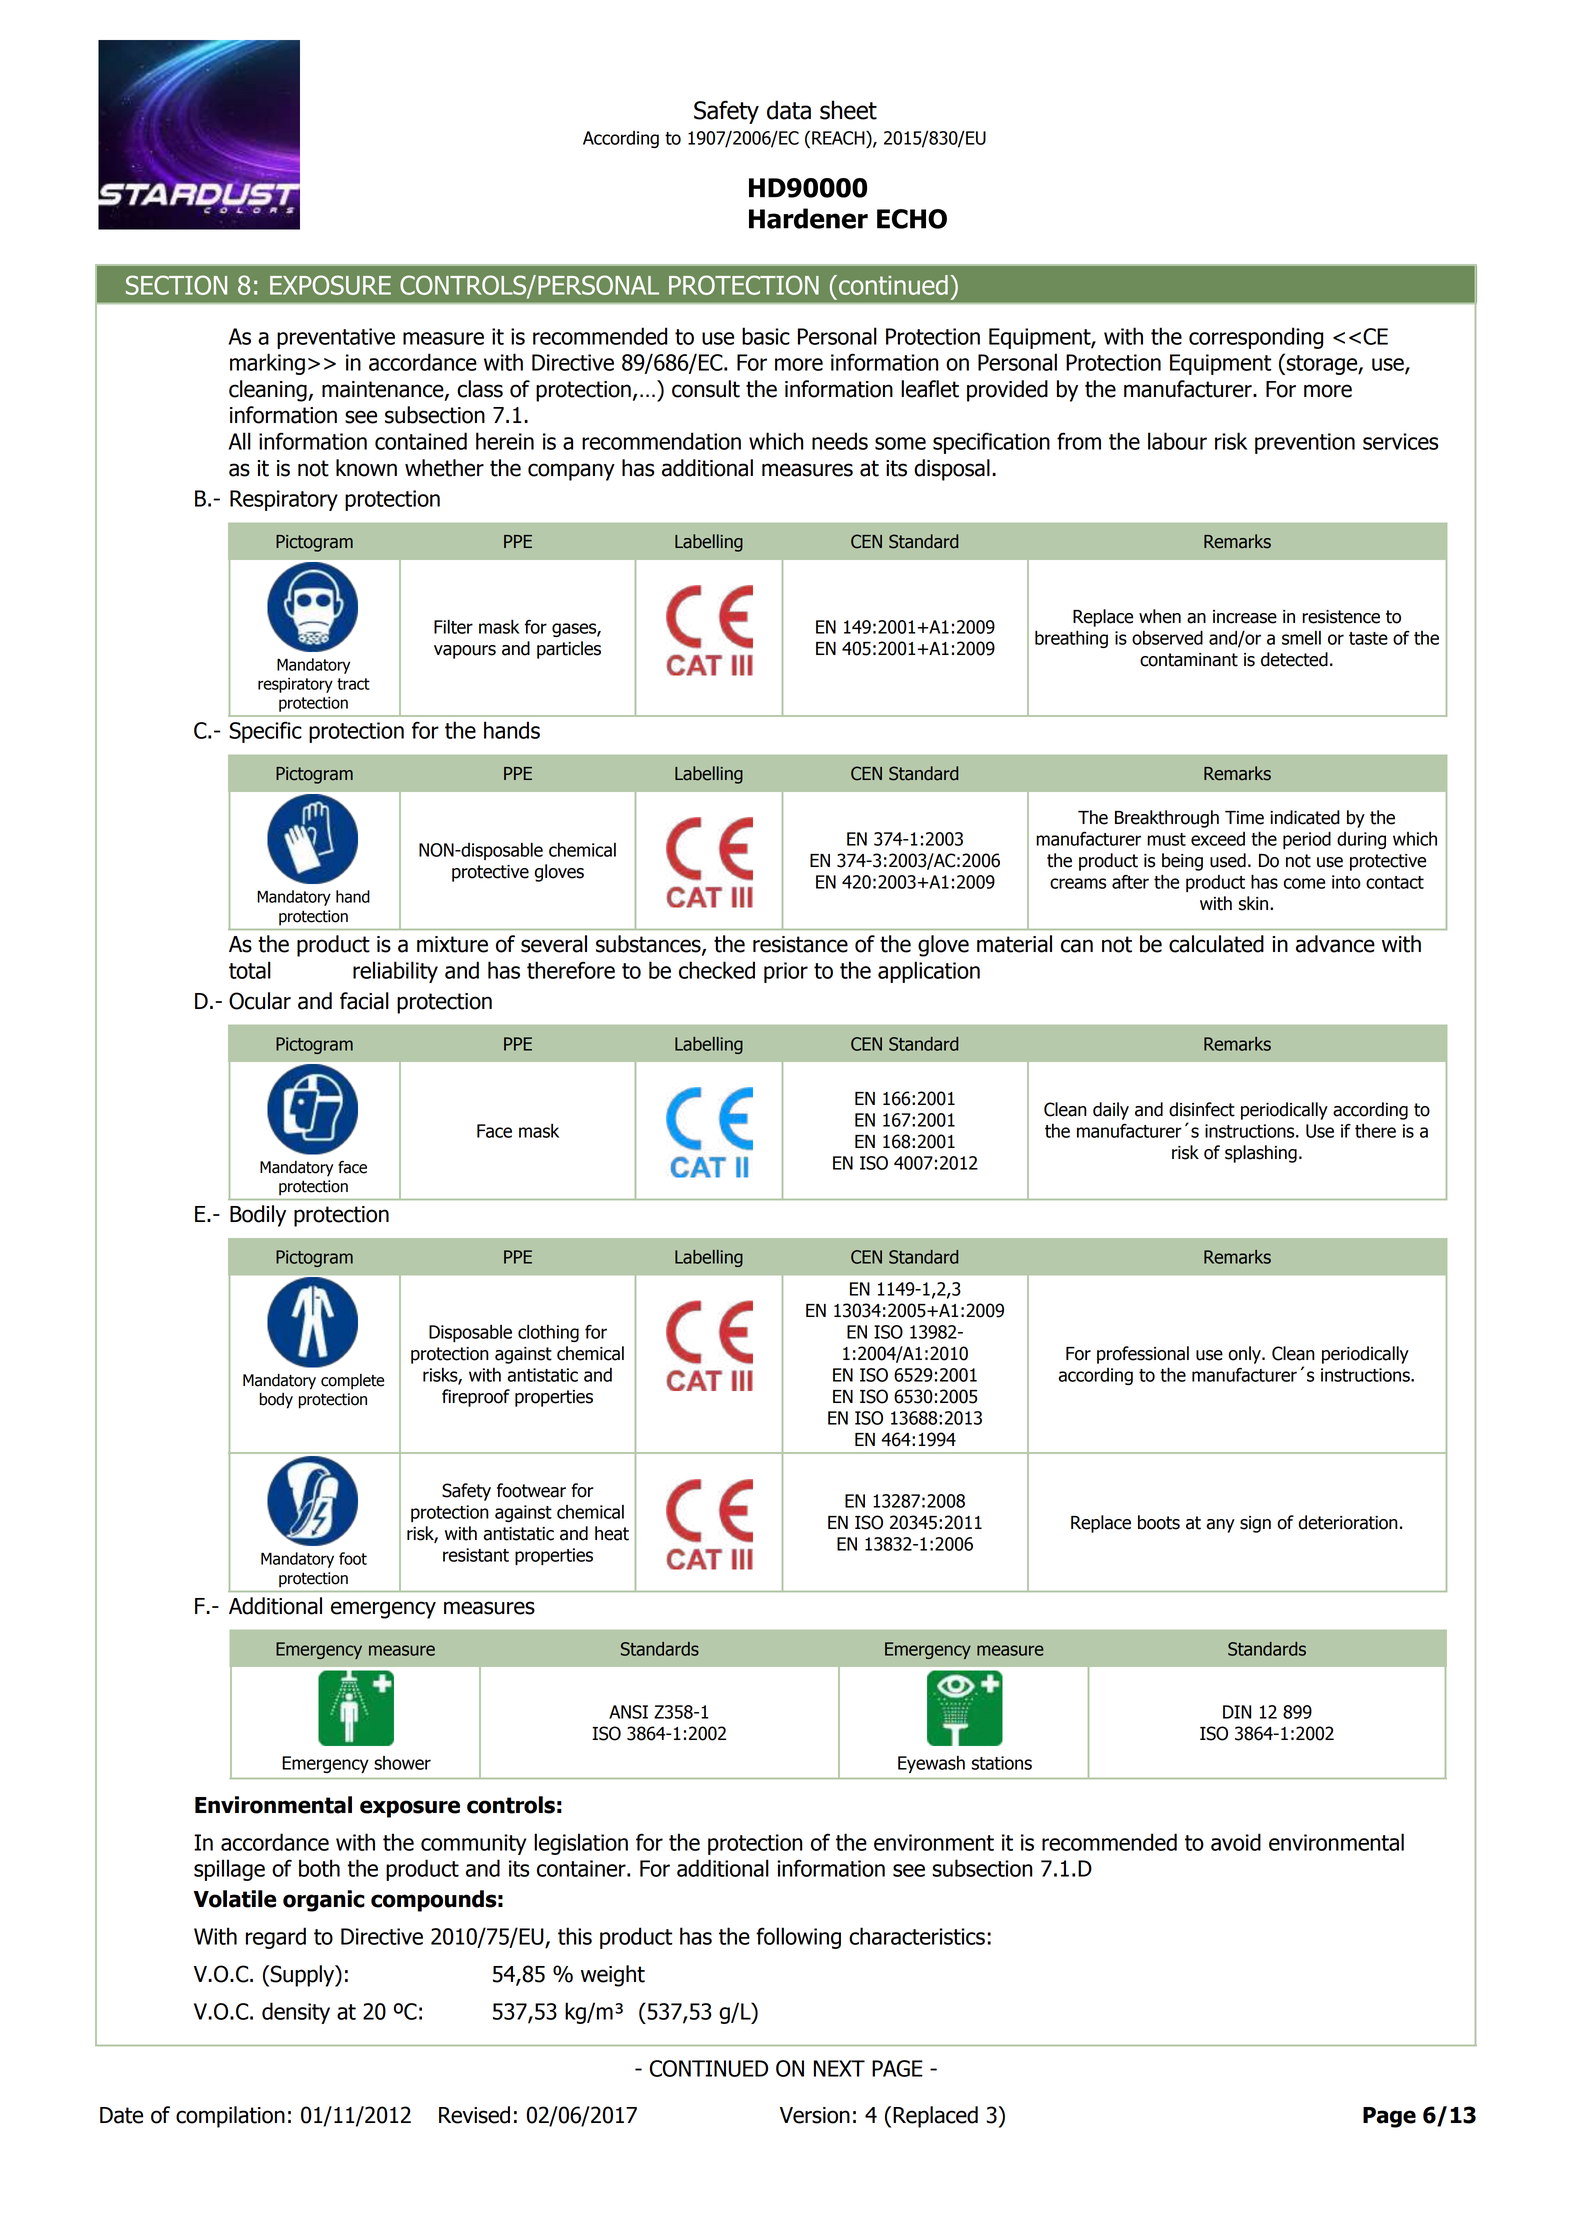 This screenshot has width=1571, height=2223. What do you see at coordinates (1255, 1524) in the screenshot?
I see `sign` at bounding box center [1255, 1524].
